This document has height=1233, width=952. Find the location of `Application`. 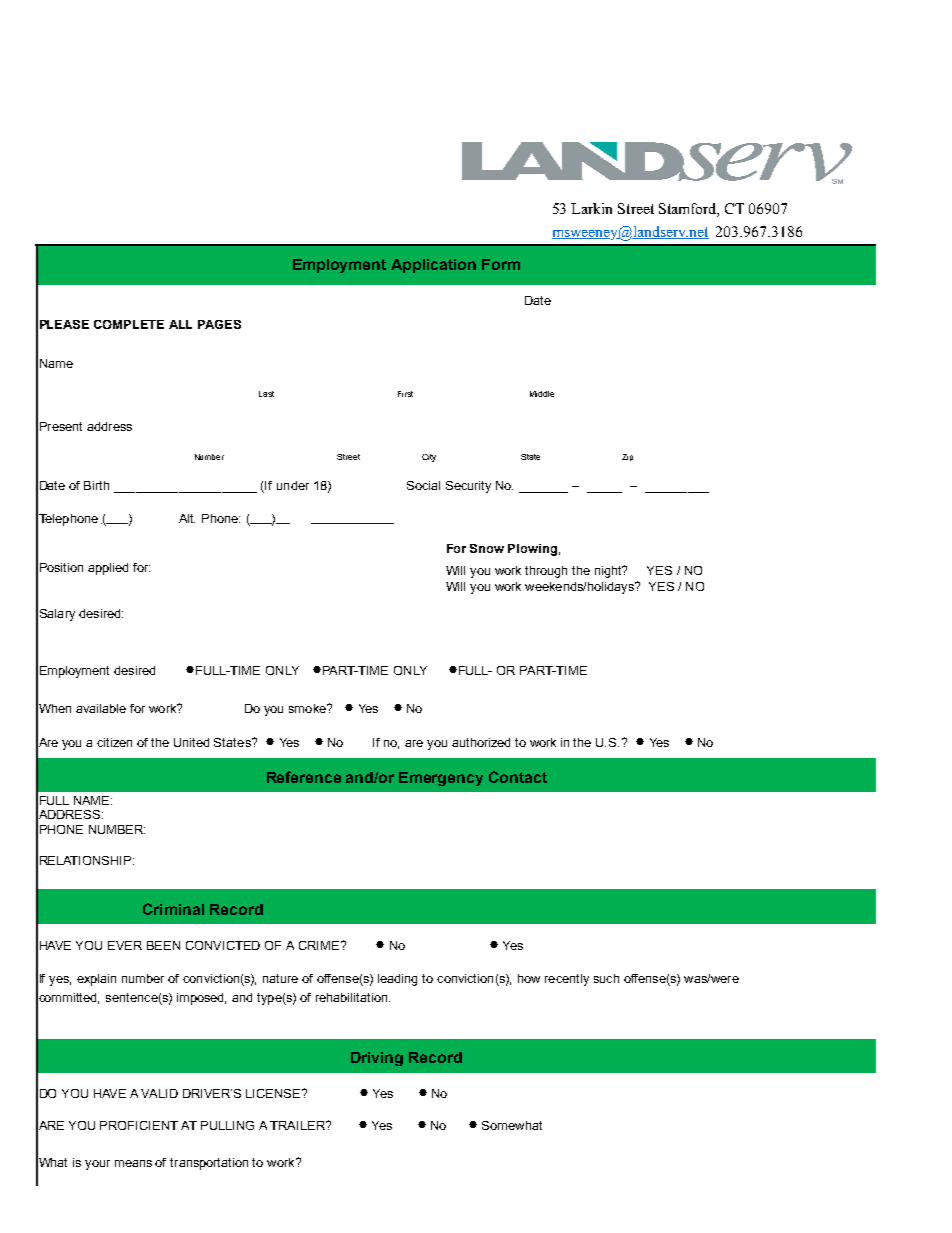

Application is located at coordinates (433, 266).
